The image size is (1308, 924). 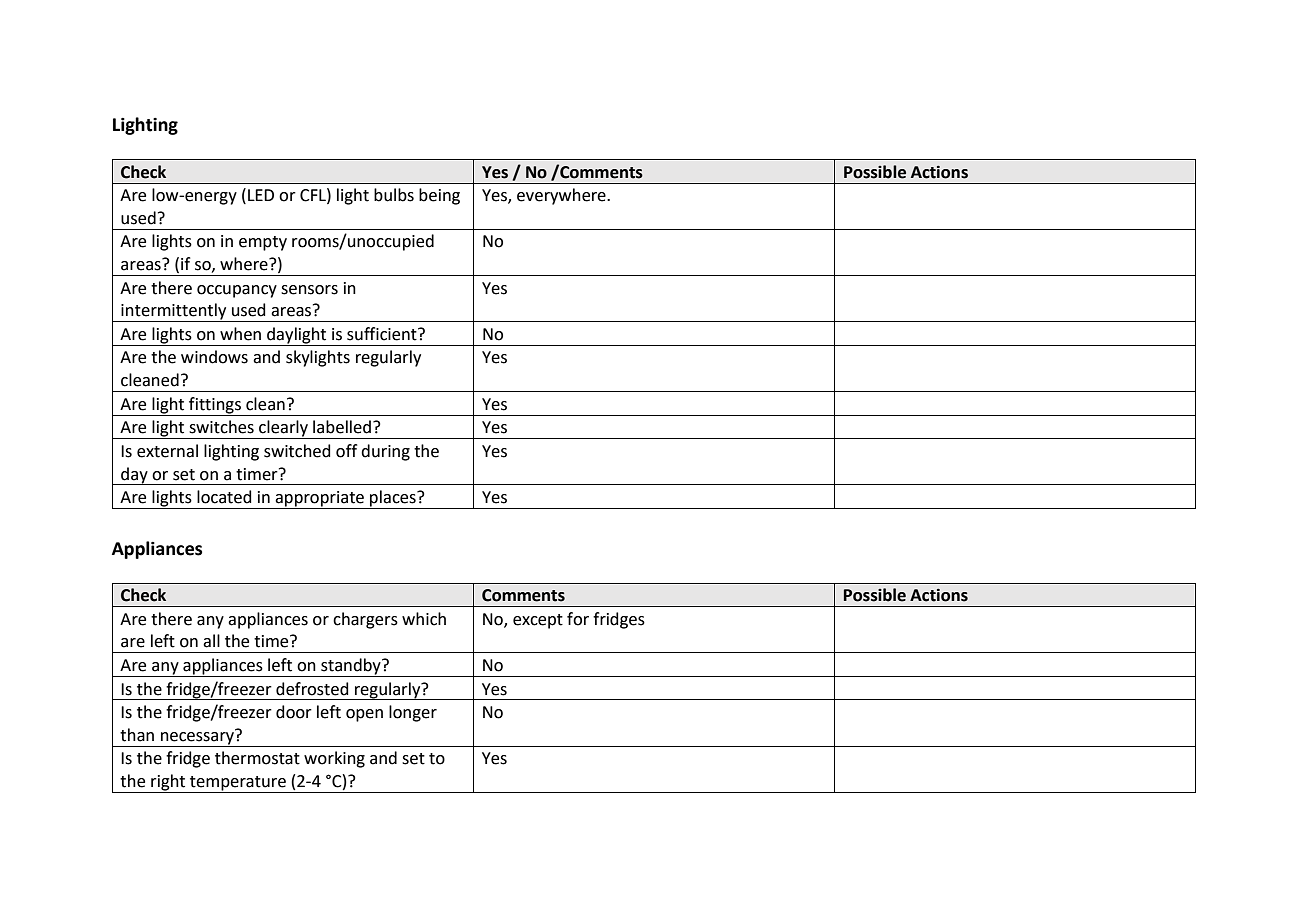 What do you see at coordinates (346, 451) in the screenshot?
I see `off` at bounding box center [346, 451].
